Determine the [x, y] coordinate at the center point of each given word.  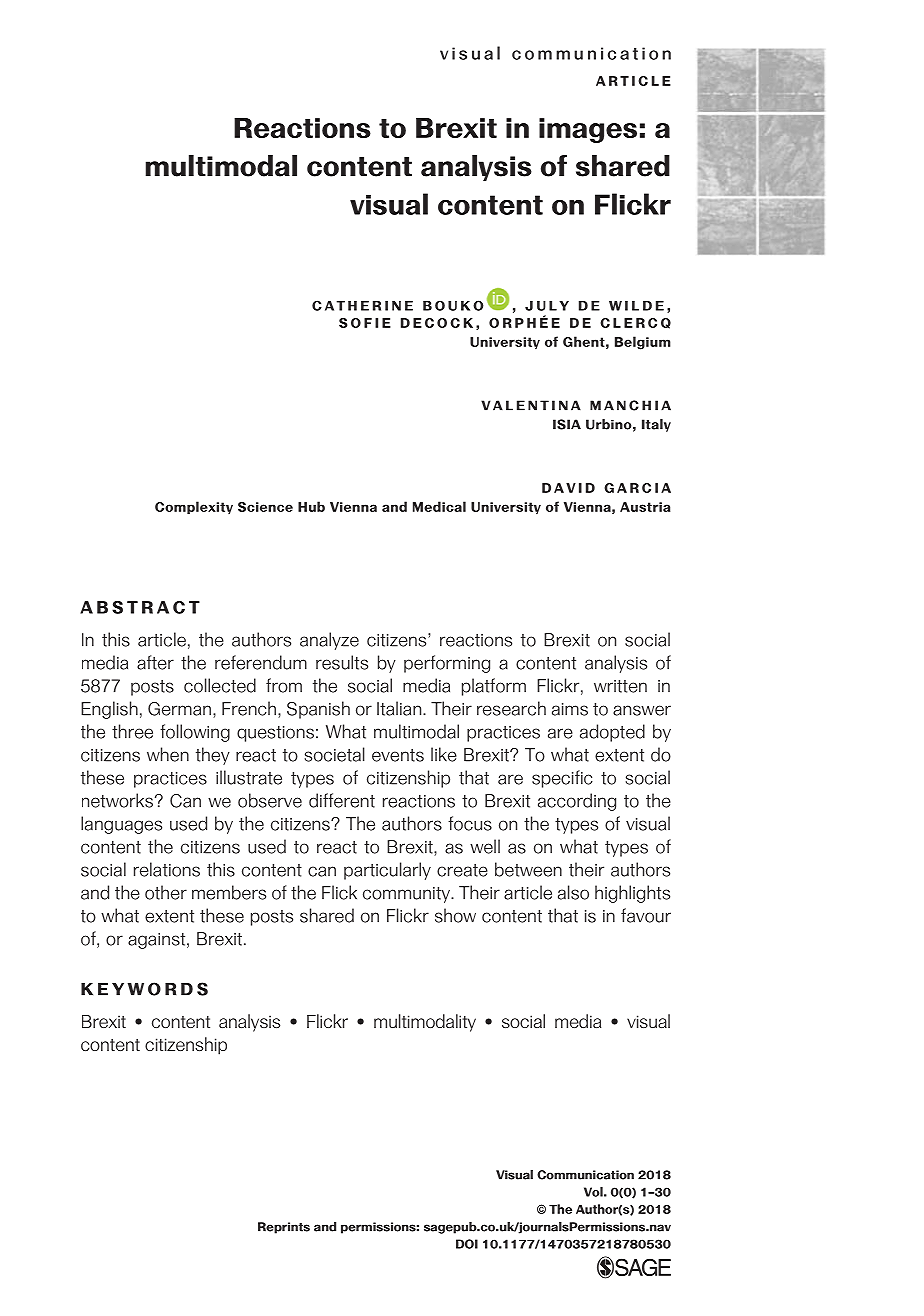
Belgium [643, 343]
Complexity [194, 507]
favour [646, 915]
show [455, 915]
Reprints [284, 1228]
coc [442, 323]
